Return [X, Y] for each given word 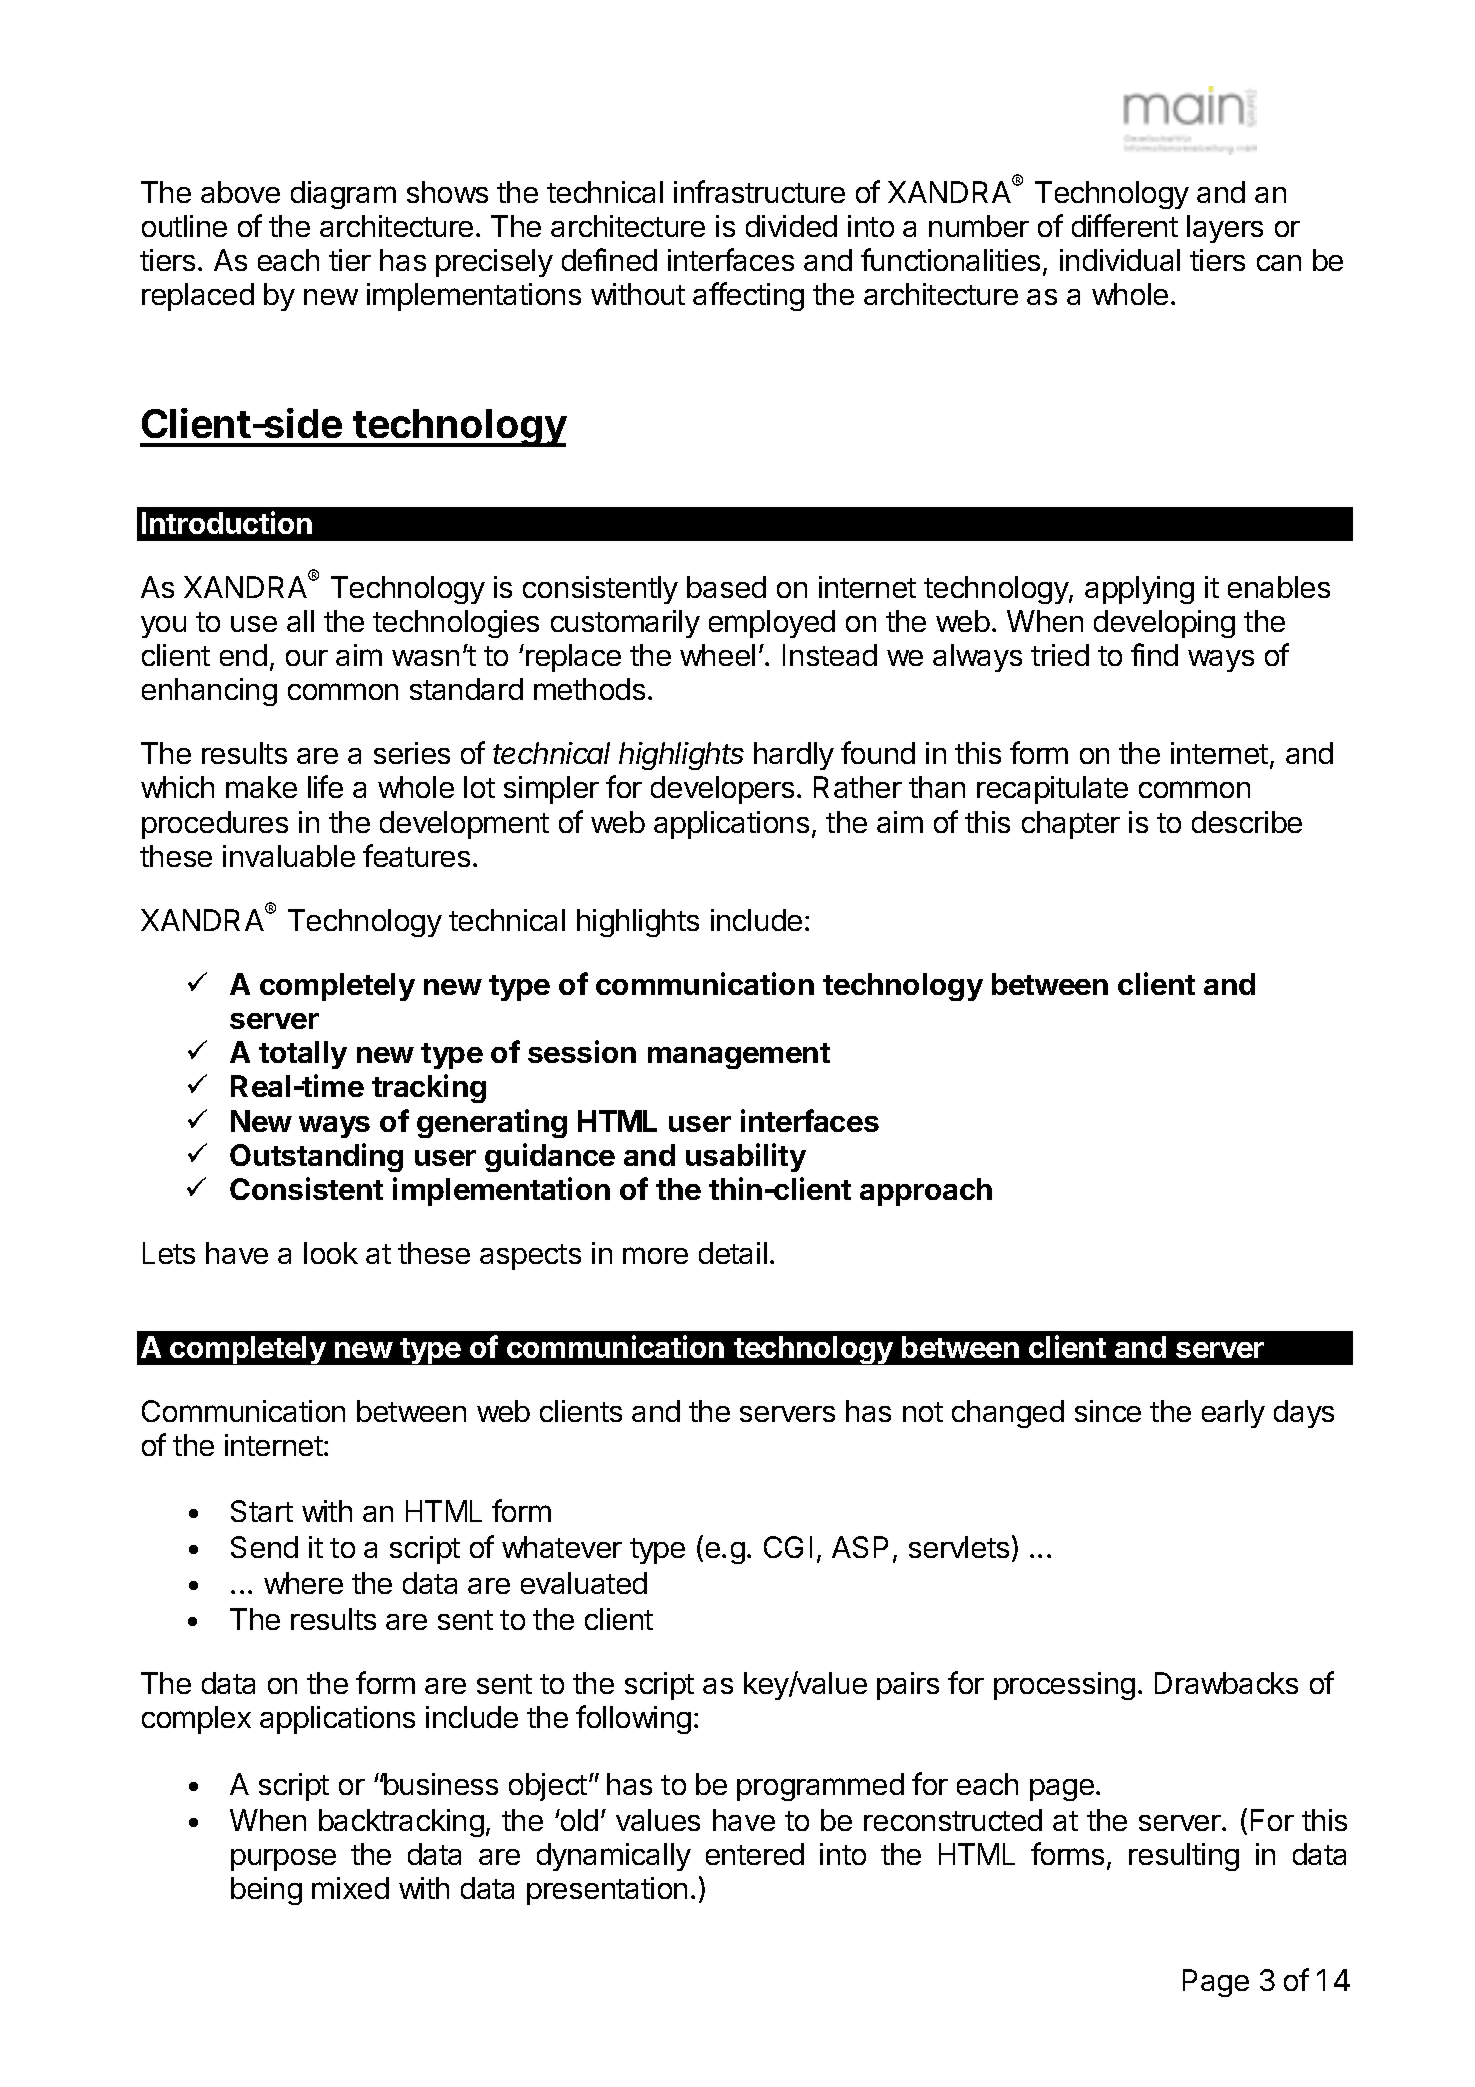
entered [755, 1854]
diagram [343, 195]
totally [303, 1055]
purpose [283, 1860]
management [739, 1056]
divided [791, 226]
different [1125, 225]
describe [1247, 822]
